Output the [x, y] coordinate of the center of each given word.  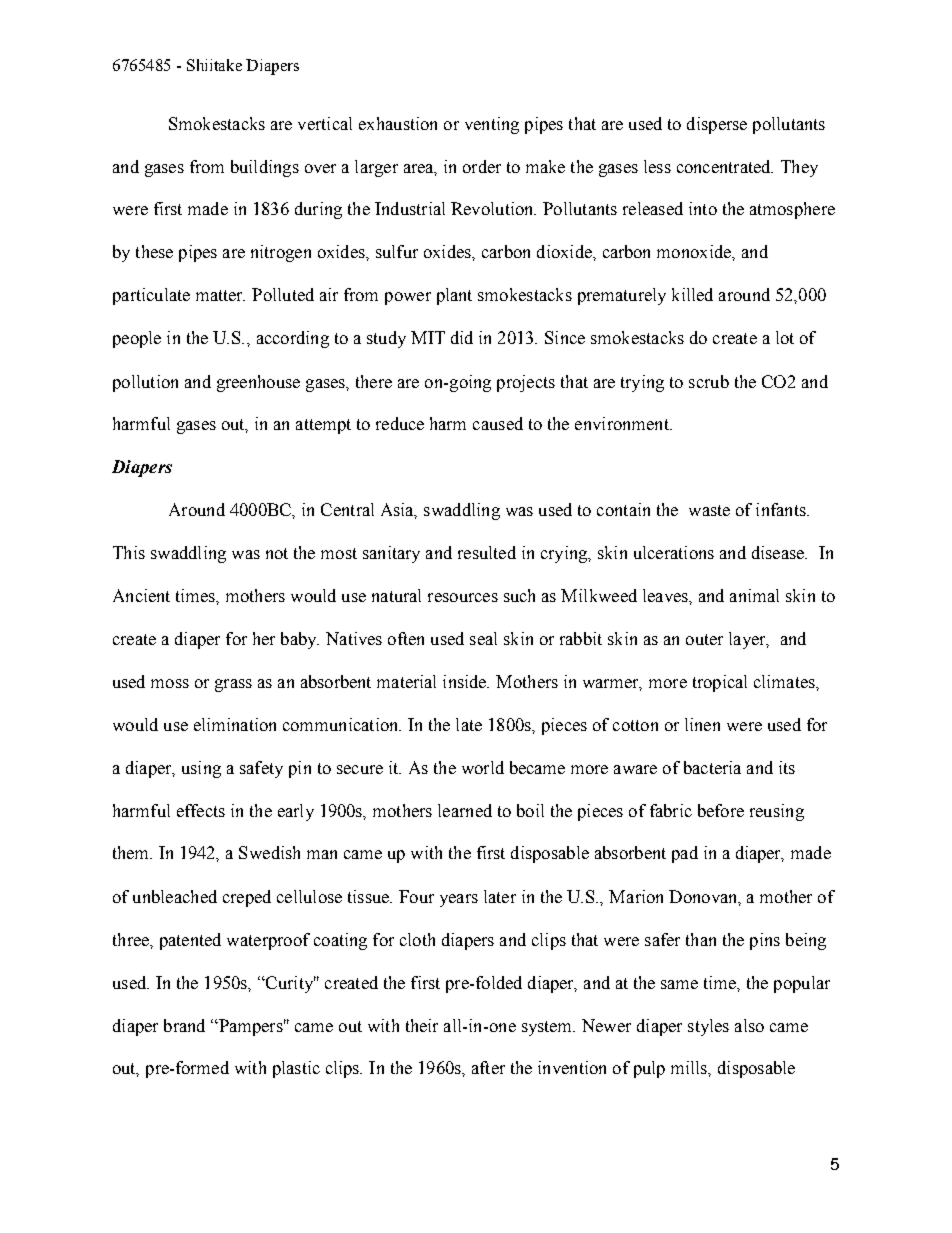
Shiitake [214, 65]
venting [492, 125]
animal [754, 595]
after [488, 1067]
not [277, 553]
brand [184, 1025]
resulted [487, 552]
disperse [717, 125]
